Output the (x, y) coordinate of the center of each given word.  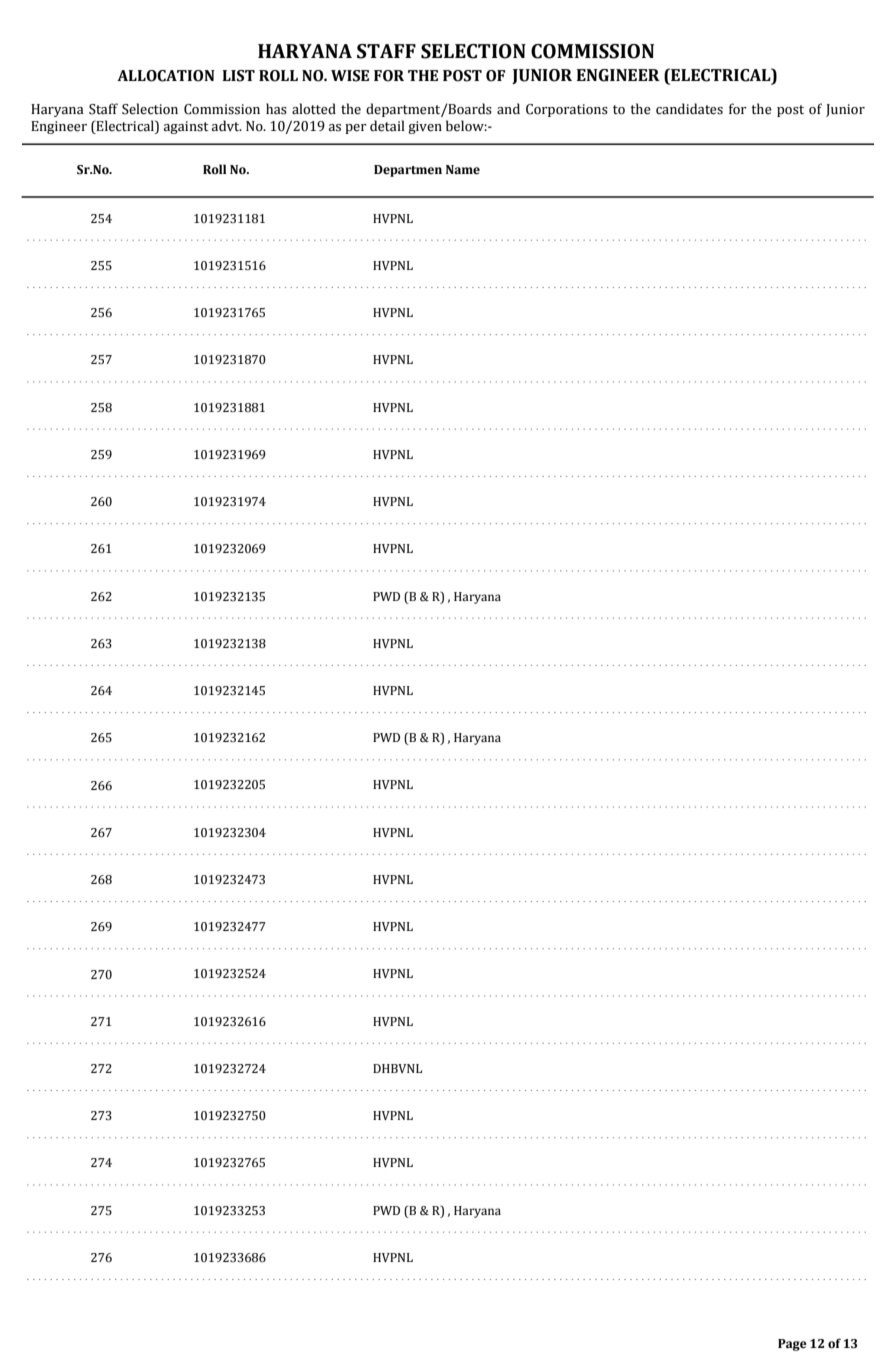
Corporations (567, 110)
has (276, 109)
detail (387, 126)
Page (792, 1345)
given (425, 127)
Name (463, 170)
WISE (350, 76)
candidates (689, 109)
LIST (238, 76)
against (186, 127)
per (356, 129)
